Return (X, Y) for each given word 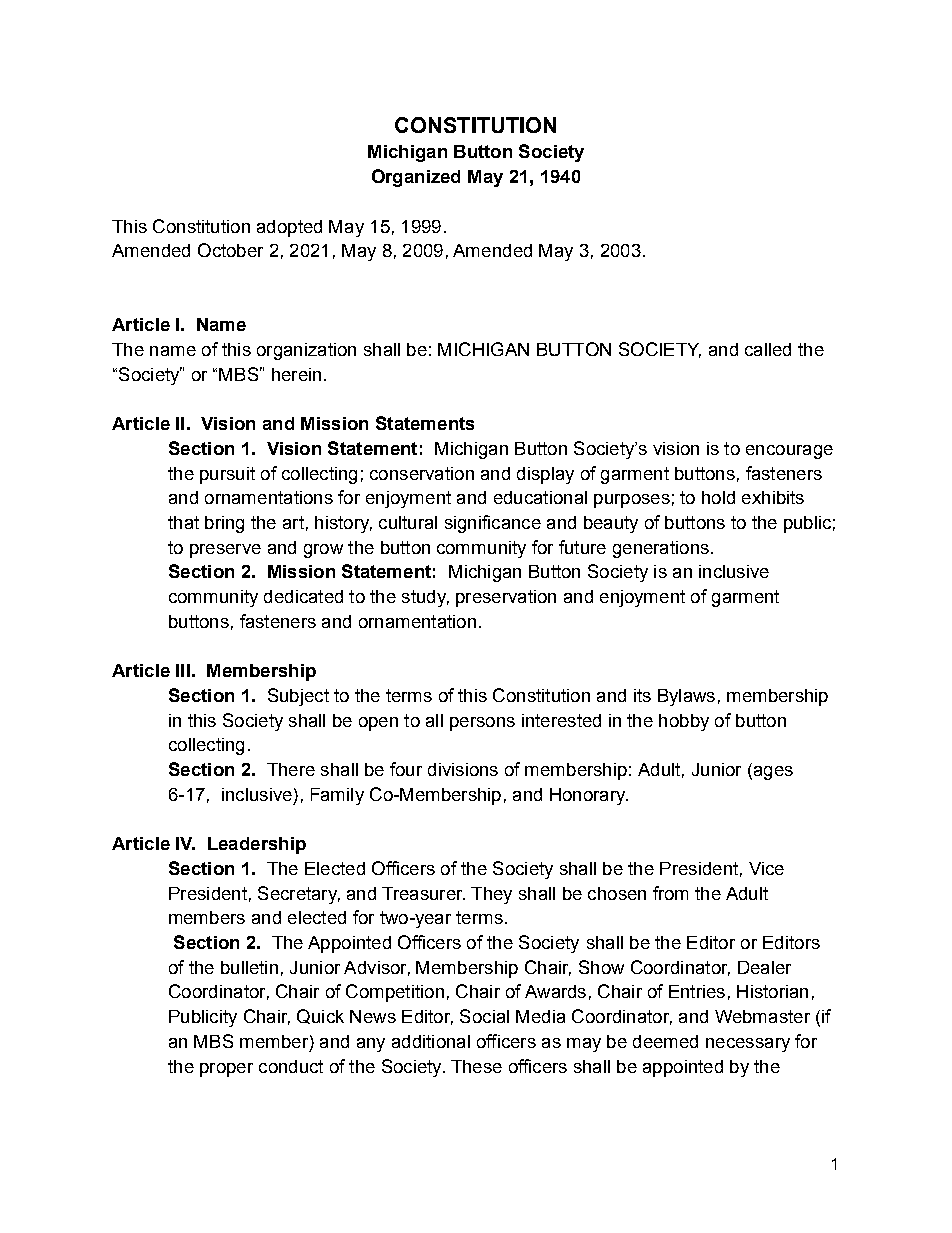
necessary (748, 1045)
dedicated (303, 596)
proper (226, 1070)
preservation (506, 598)
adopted (289, 228)
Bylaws (686, 697)
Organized (416, 178)
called (768, 349)
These (476, 1066)
